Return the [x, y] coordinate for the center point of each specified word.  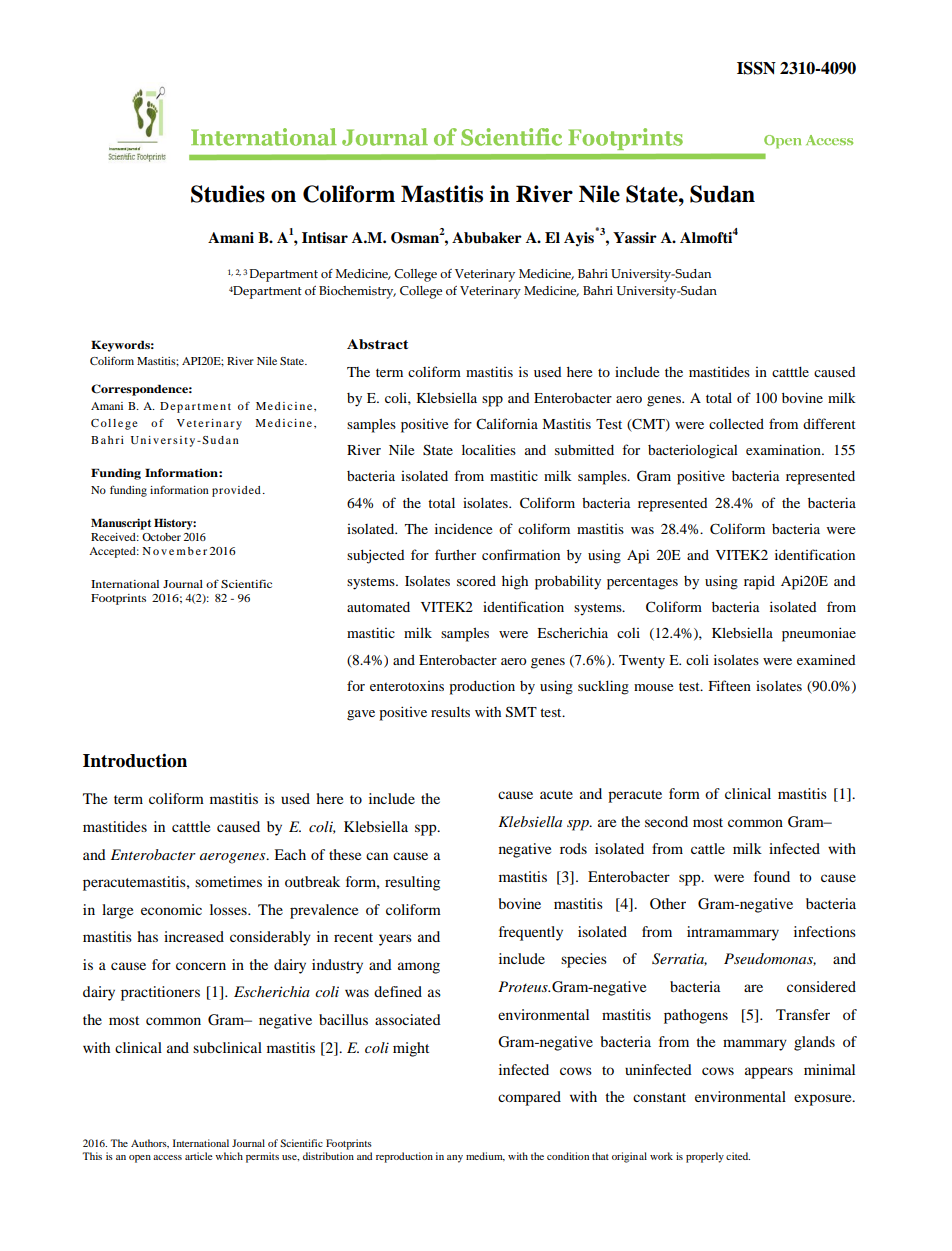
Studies [228, 194]
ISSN [756, 68]
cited [738, 1156]
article [198, 1156]
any [455, 1159]
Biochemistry [357, 292]
